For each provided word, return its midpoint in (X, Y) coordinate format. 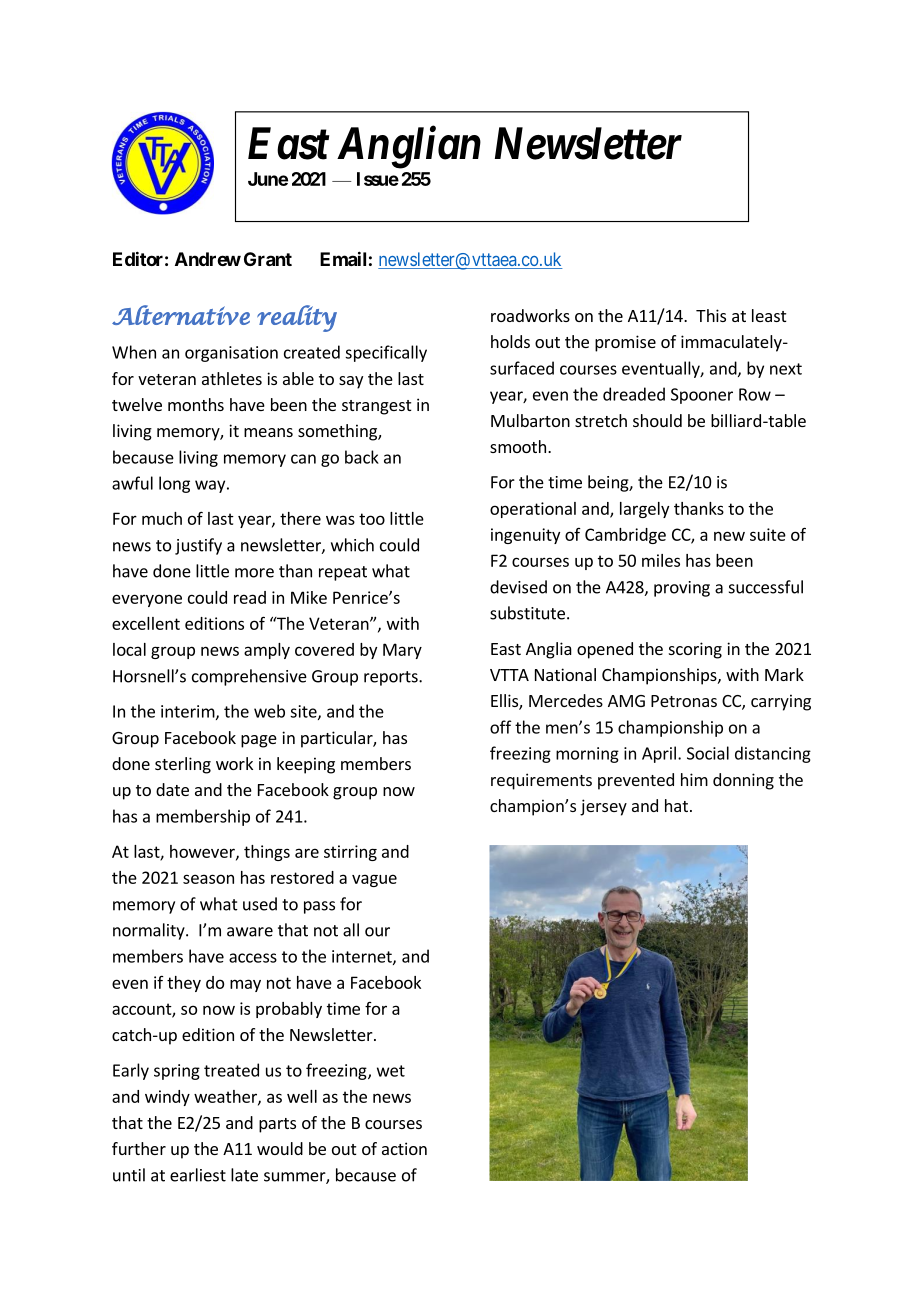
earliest (198, 1175)
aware (250, 932)
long (174, 484)
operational (533, 510)
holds (510, 341)
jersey (603, 807)
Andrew (208, 259)
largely (644, 510)
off (501, 727)
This (711, 315)
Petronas (684, 701)
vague (374, 880)
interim (188, 711)
